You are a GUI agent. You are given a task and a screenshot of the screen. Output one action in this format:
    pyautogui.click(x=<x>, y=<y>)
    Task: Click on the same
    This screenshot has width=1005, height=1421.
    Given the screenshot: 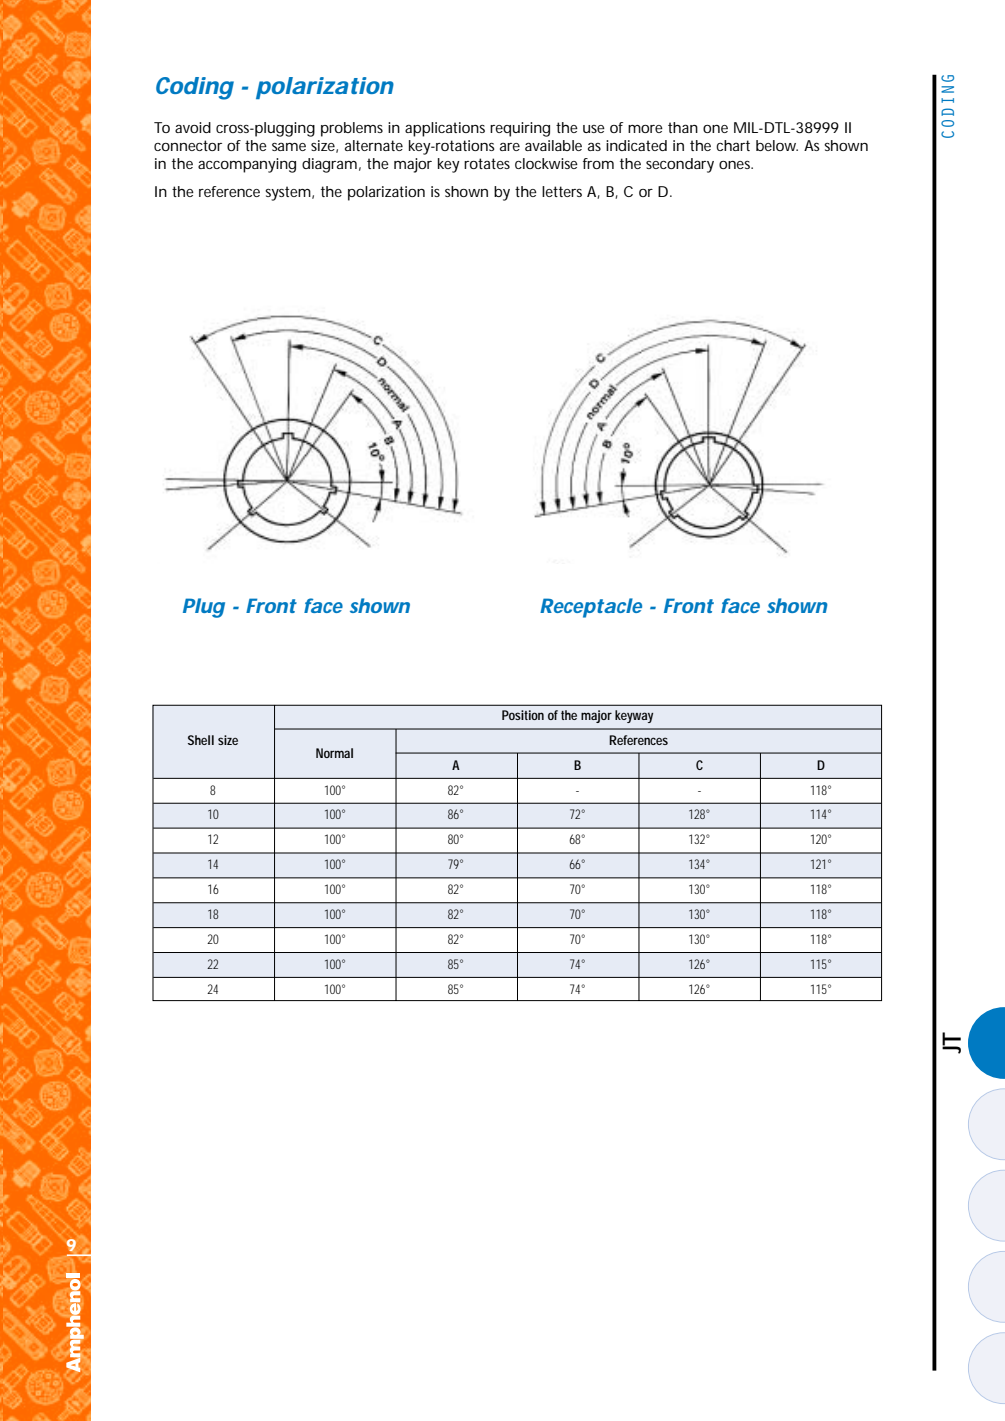 What is the action you would take?
    pyautogui.click(x=289, y=147)
